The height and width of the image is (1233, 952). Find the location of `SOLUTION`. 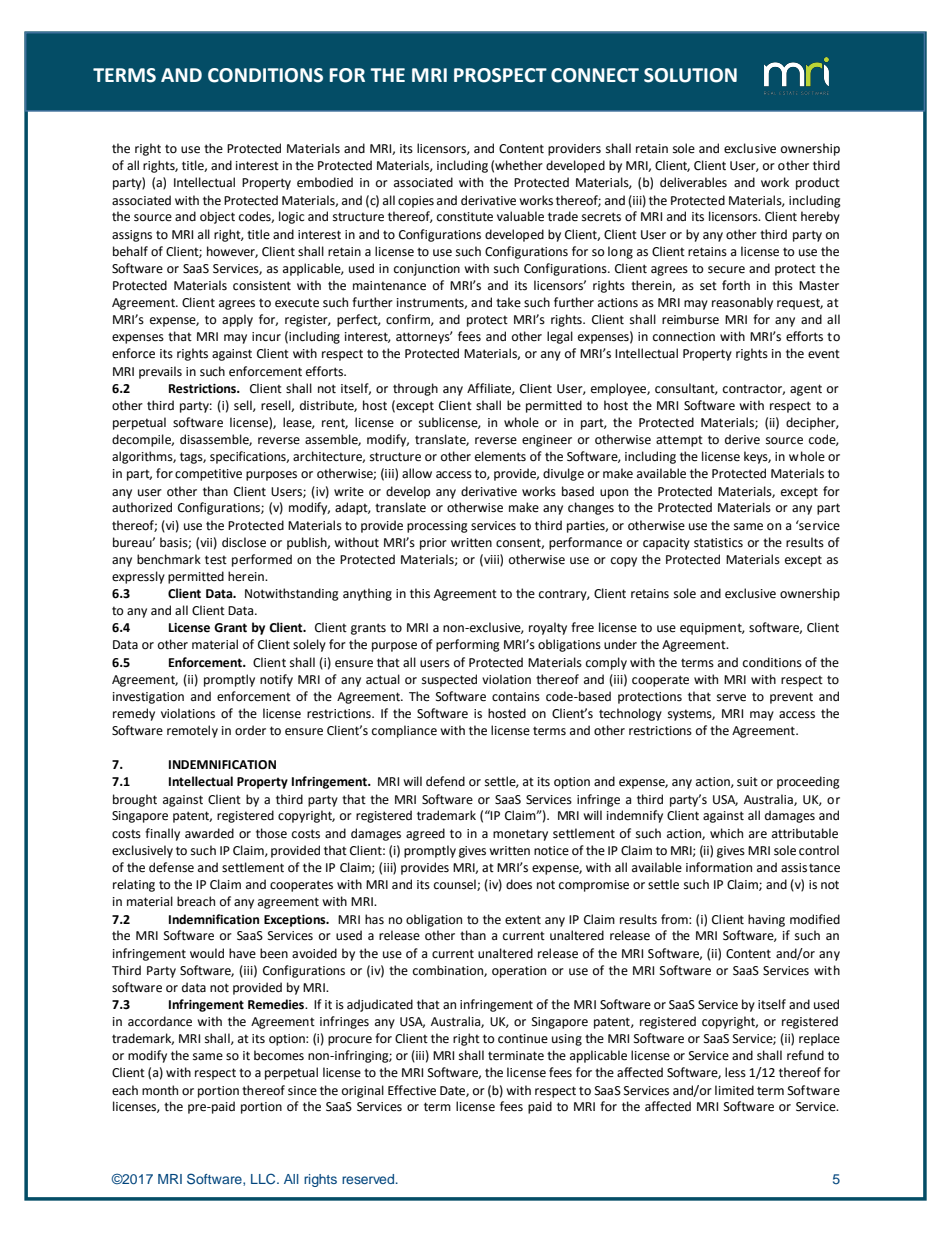

SOLUTION is located at coordinates (690, 75).
